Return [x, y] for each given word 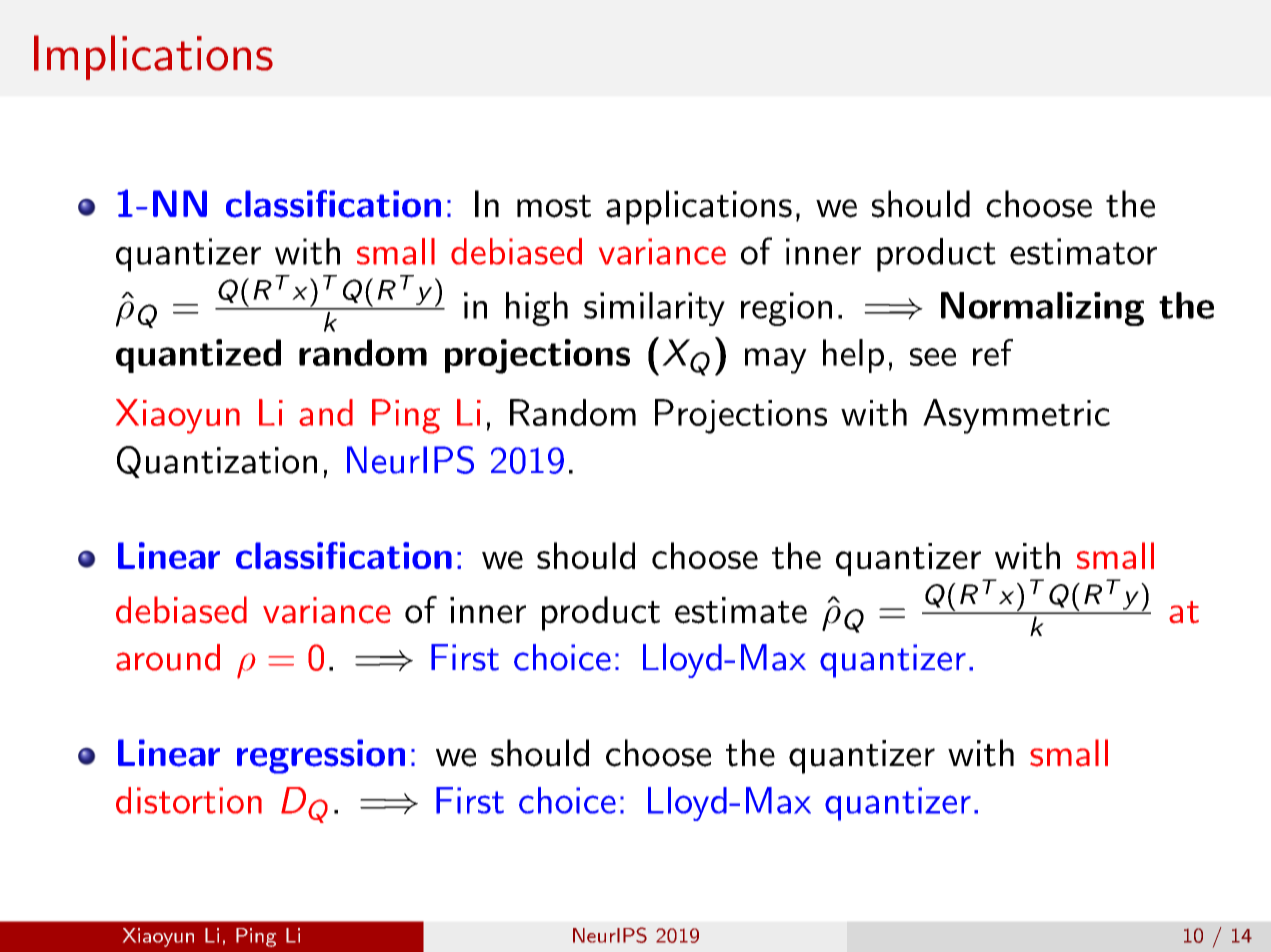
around [168, 657]
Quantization [217, 462]
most [554, 206]
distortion [189, 800]
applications [699, 207]
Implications [153, 57]
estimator [1083, 251]
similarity [654, 309]
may [776, 361]
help [853, 356]
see [933, 357]
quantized [198, 356]
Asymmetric [1016, 416]
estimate [741, 610]
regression [321, 756]
